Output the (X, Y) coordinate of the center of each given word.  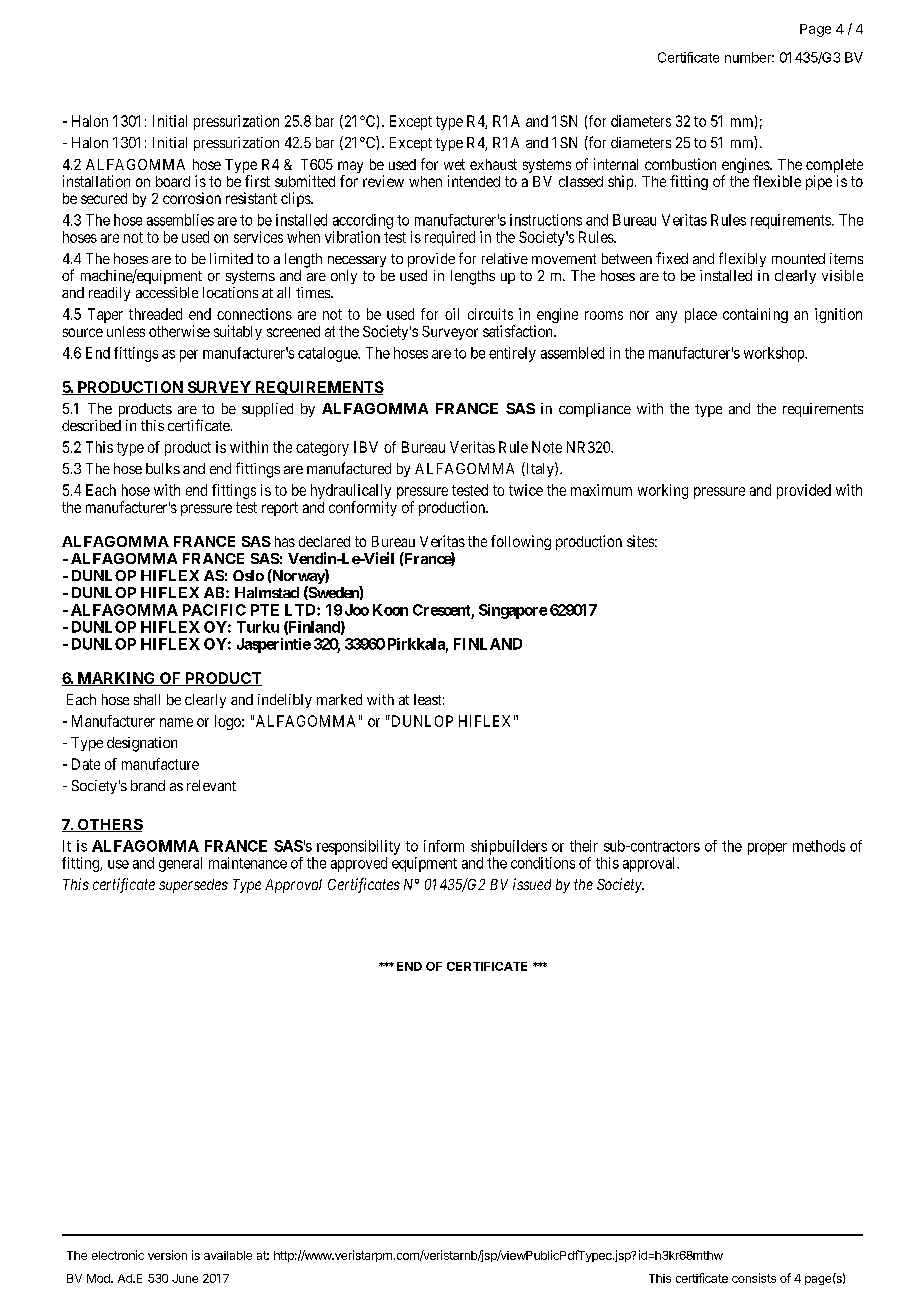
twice (526, 490)
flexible (777, 181)
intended (474, 181)
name (176, 722)
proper (767, 849)
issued (532, 884)
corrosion (192, 198)
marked (339, 699)
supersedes (193, 886)
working (663, 491)
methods (819, 846)
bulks (163, 468)
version (167, 1255)
